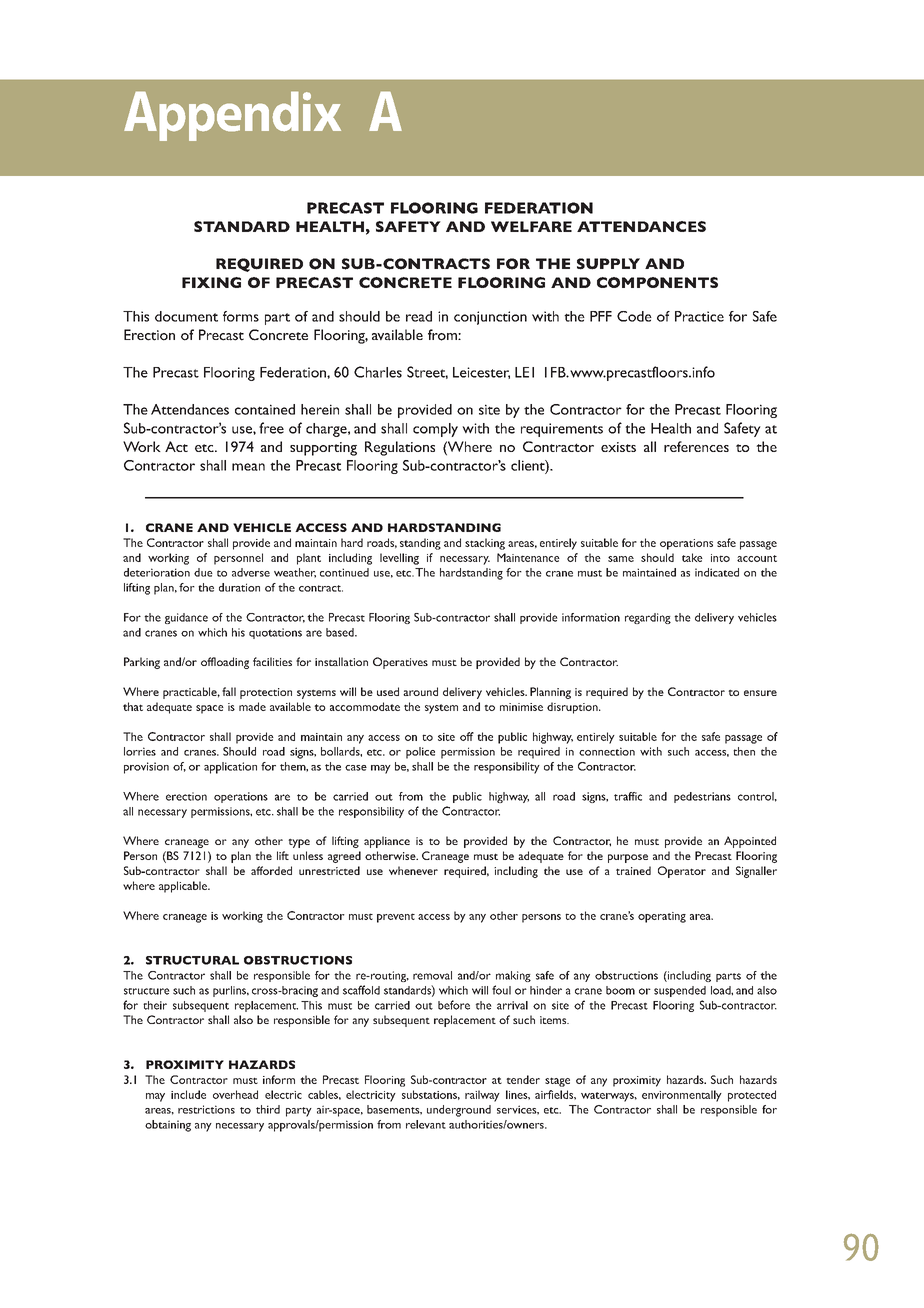 The height and width of the screenshot is (1308, 924). I want to click on regarding, so click(648, 618).
